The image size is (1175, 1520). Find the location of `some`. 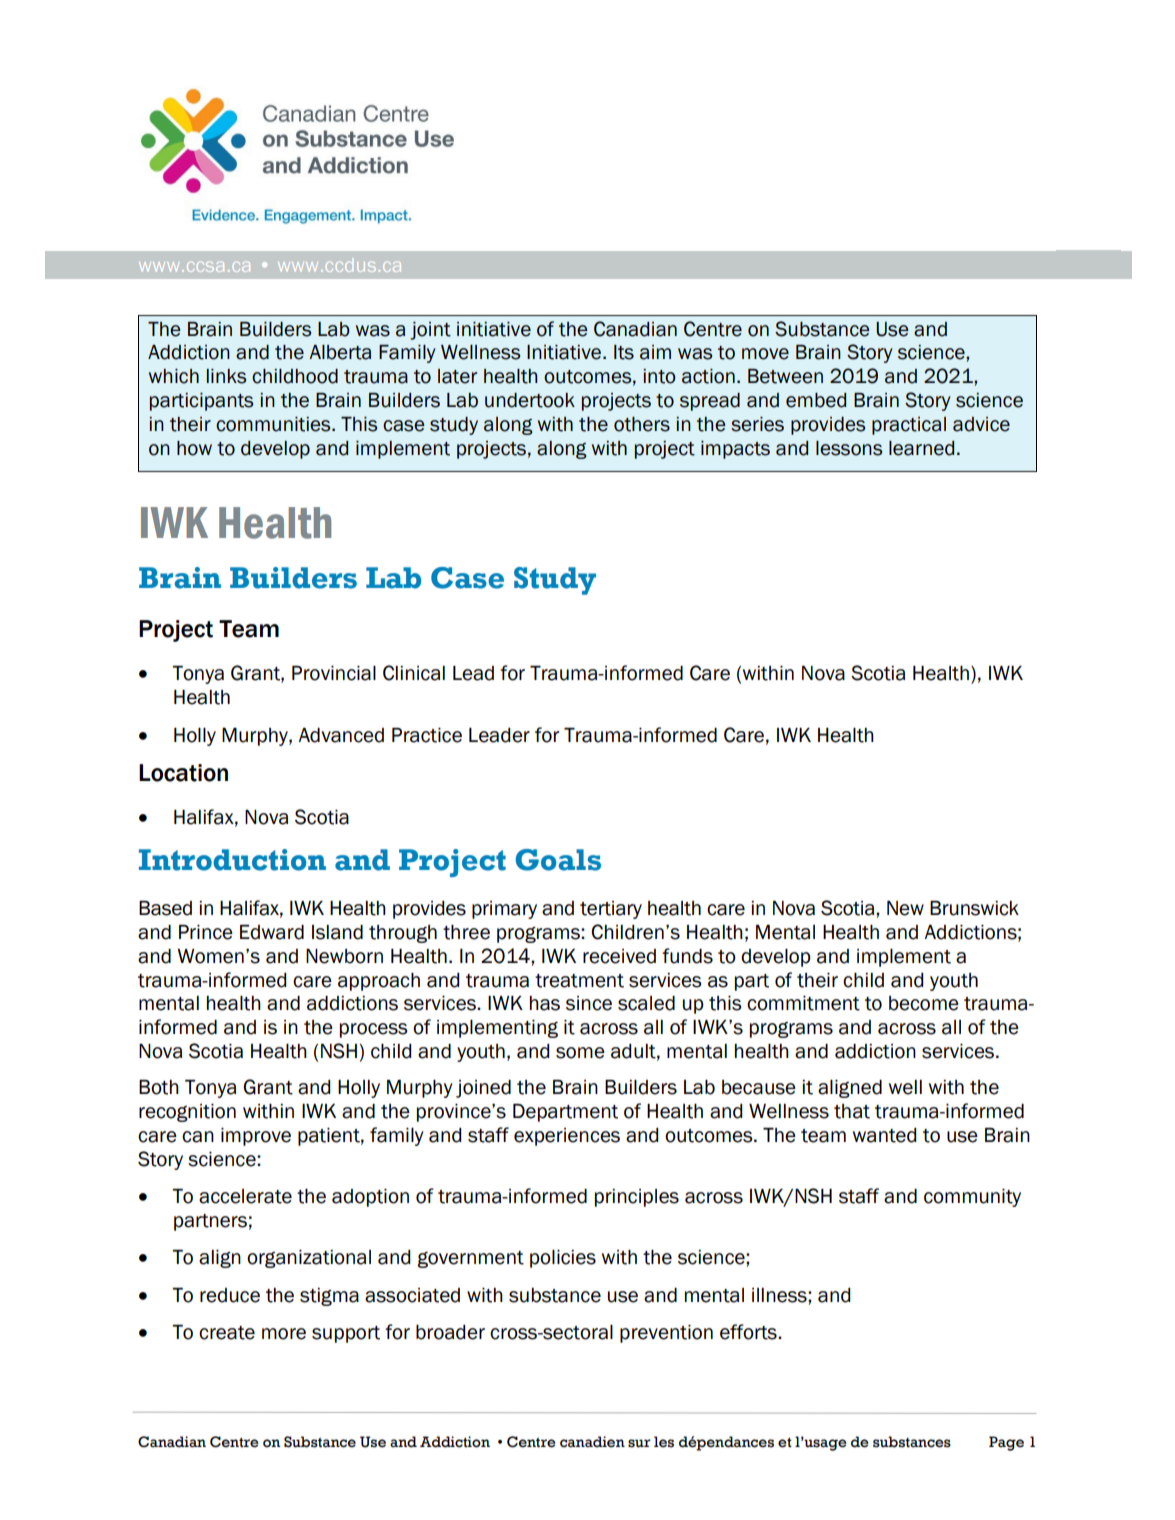

some is located at coordinates (580, 1053).
